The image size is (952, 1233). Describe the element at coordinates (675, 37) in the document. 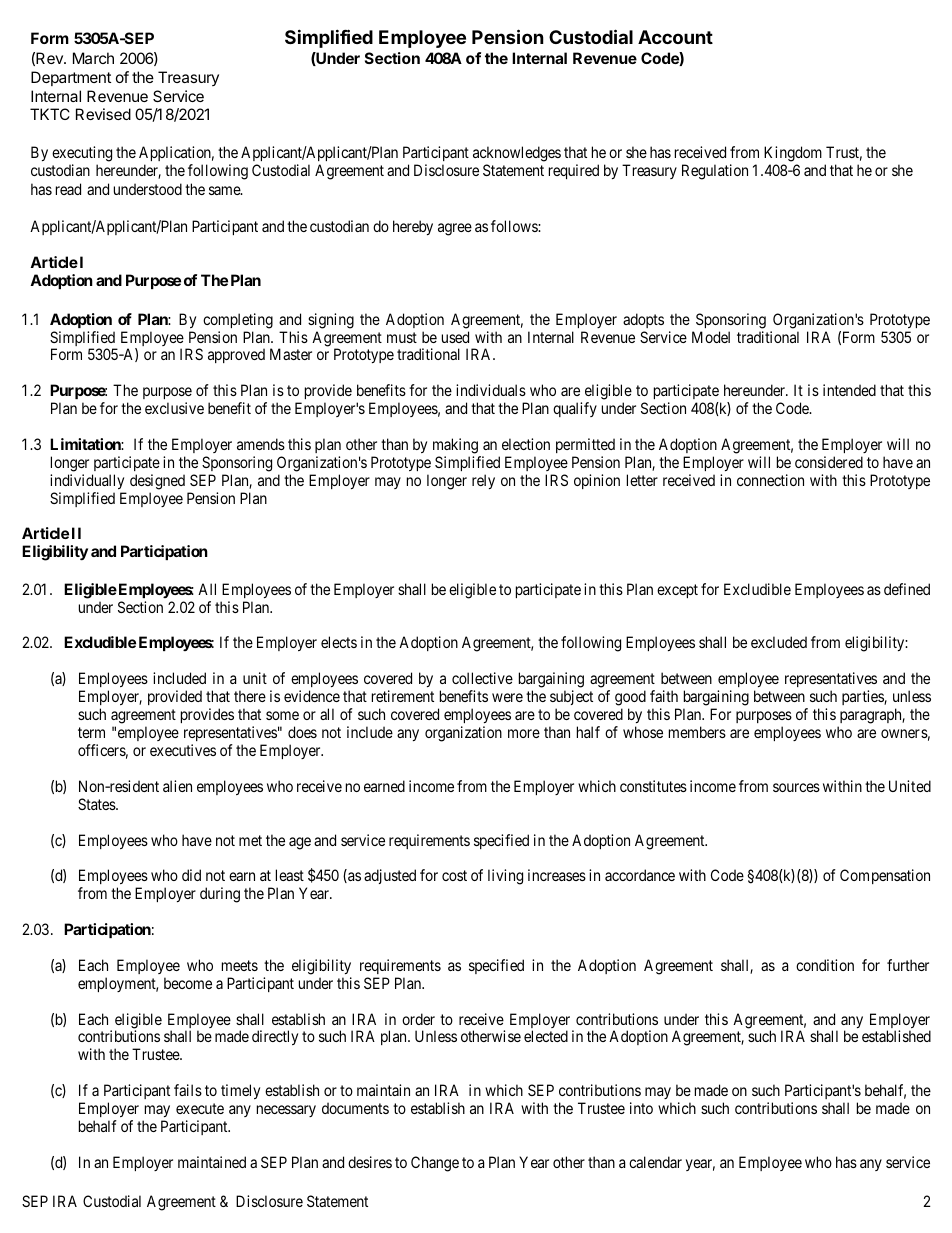

I see `Account` at that location.
